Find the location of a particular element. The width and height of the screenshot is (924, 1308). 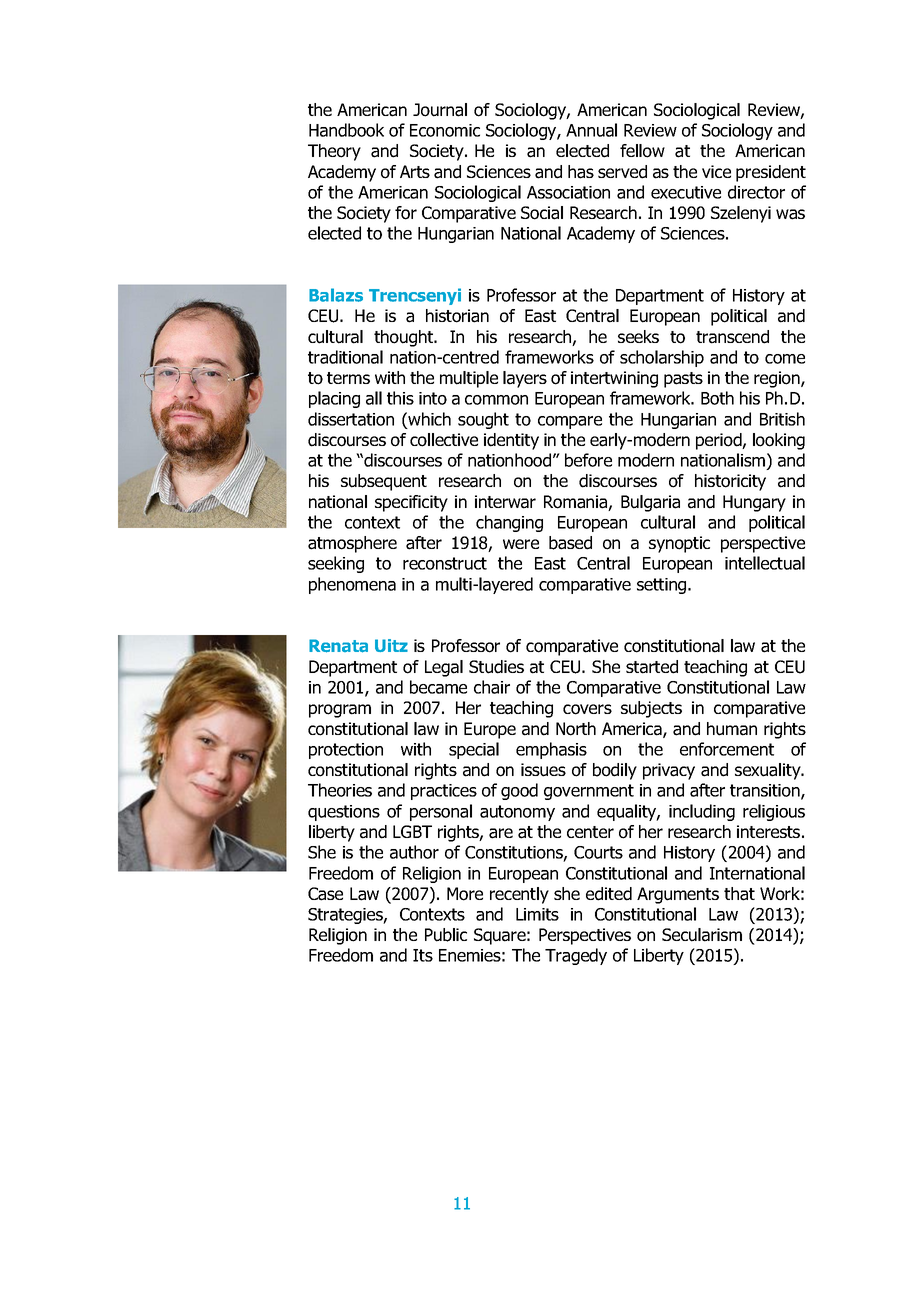

Handbook is located at coordinates (346, 130).
